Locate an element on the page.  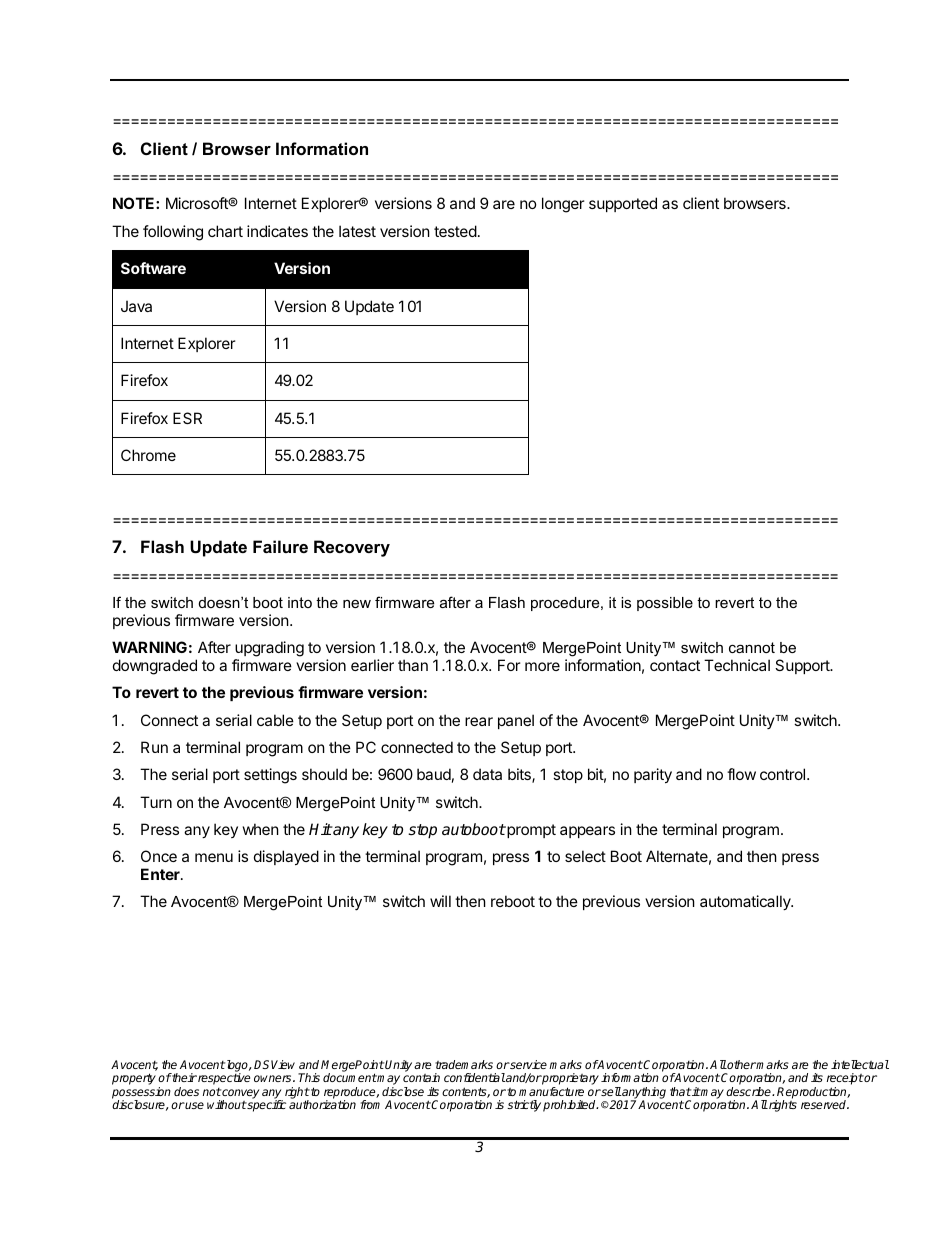
more is located at coordinates (542, 666).
